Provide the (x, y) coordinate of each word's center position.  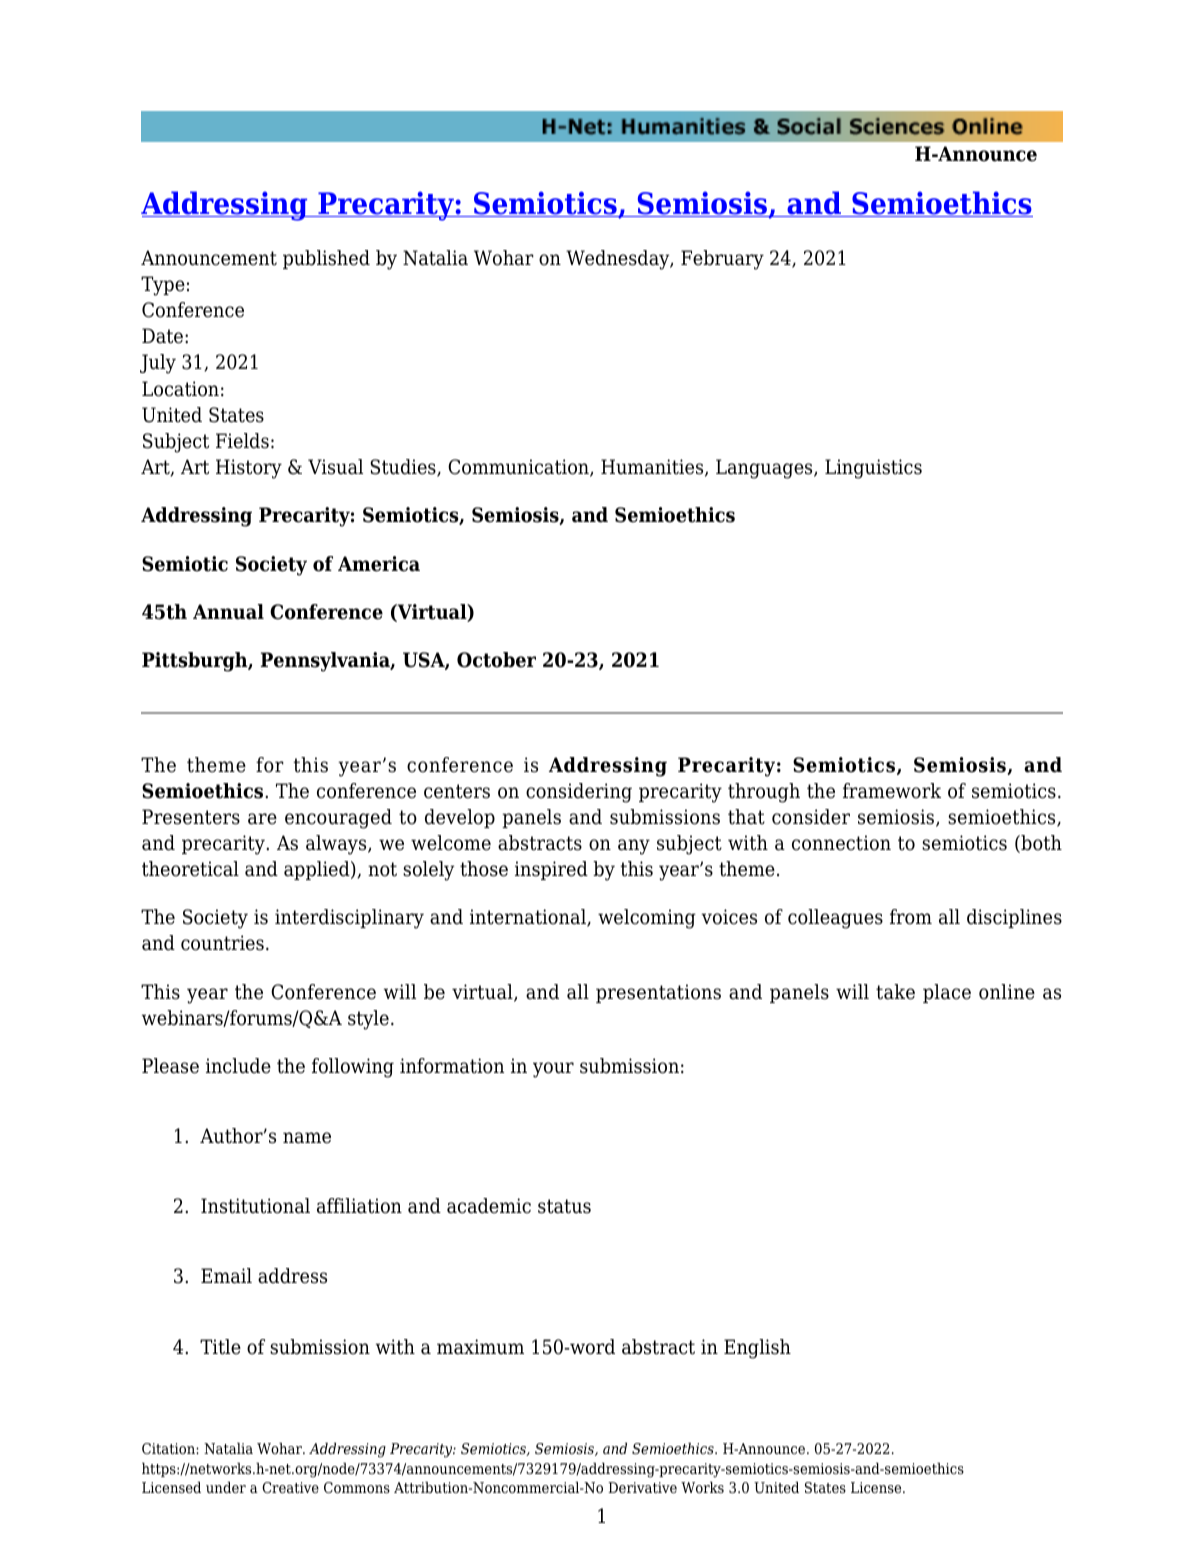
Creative (290, 1488)
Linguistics (873, 469)
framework (892, 791)
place (947, 993)
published (326, 259)
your (553, 1070)
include (238, 1066)
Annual (228, 612)
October (496, 660)
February (722, 260)
